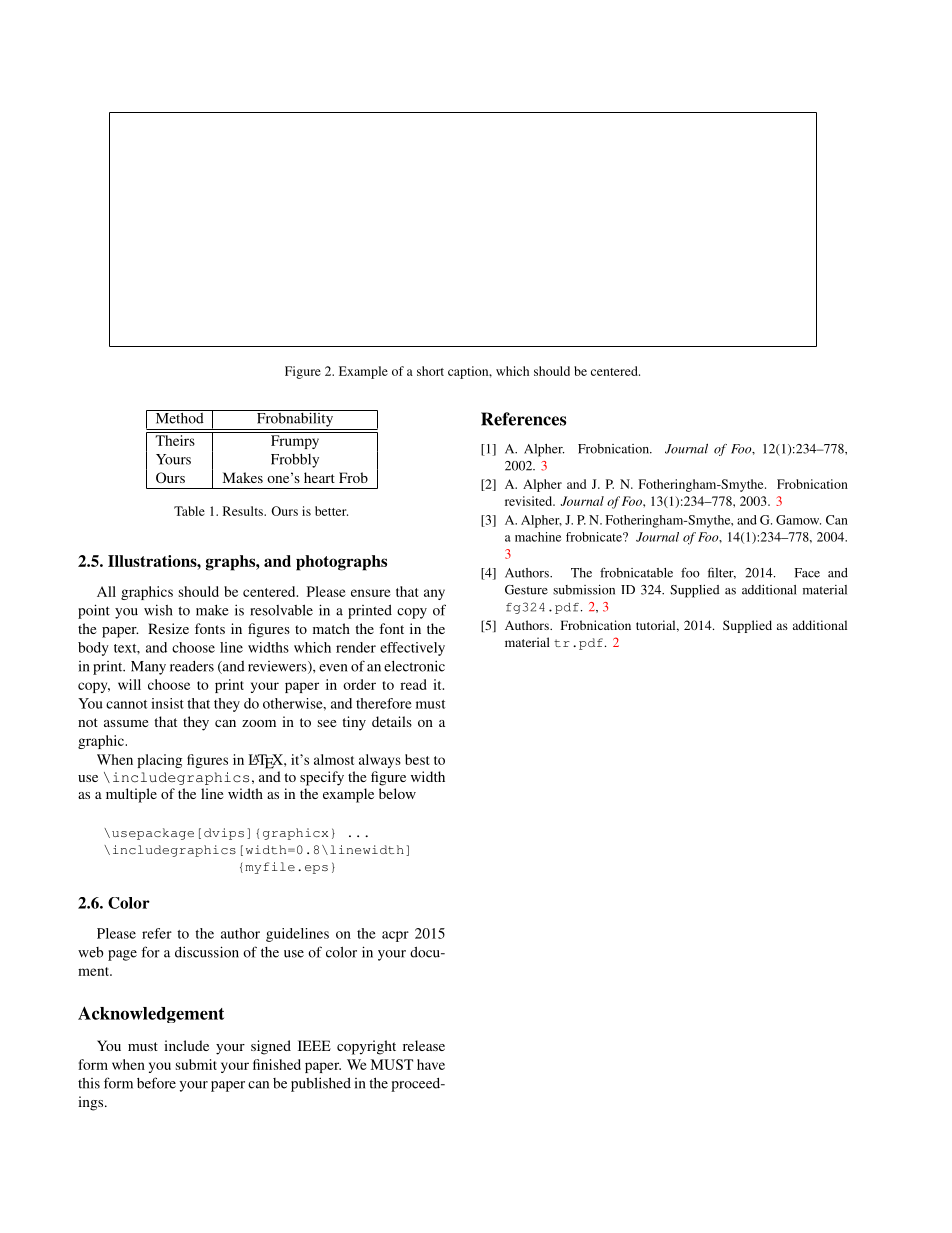  What do you see at coordinates (417, 759) in the document?
I see `best` at bounding box center [417, 759].
